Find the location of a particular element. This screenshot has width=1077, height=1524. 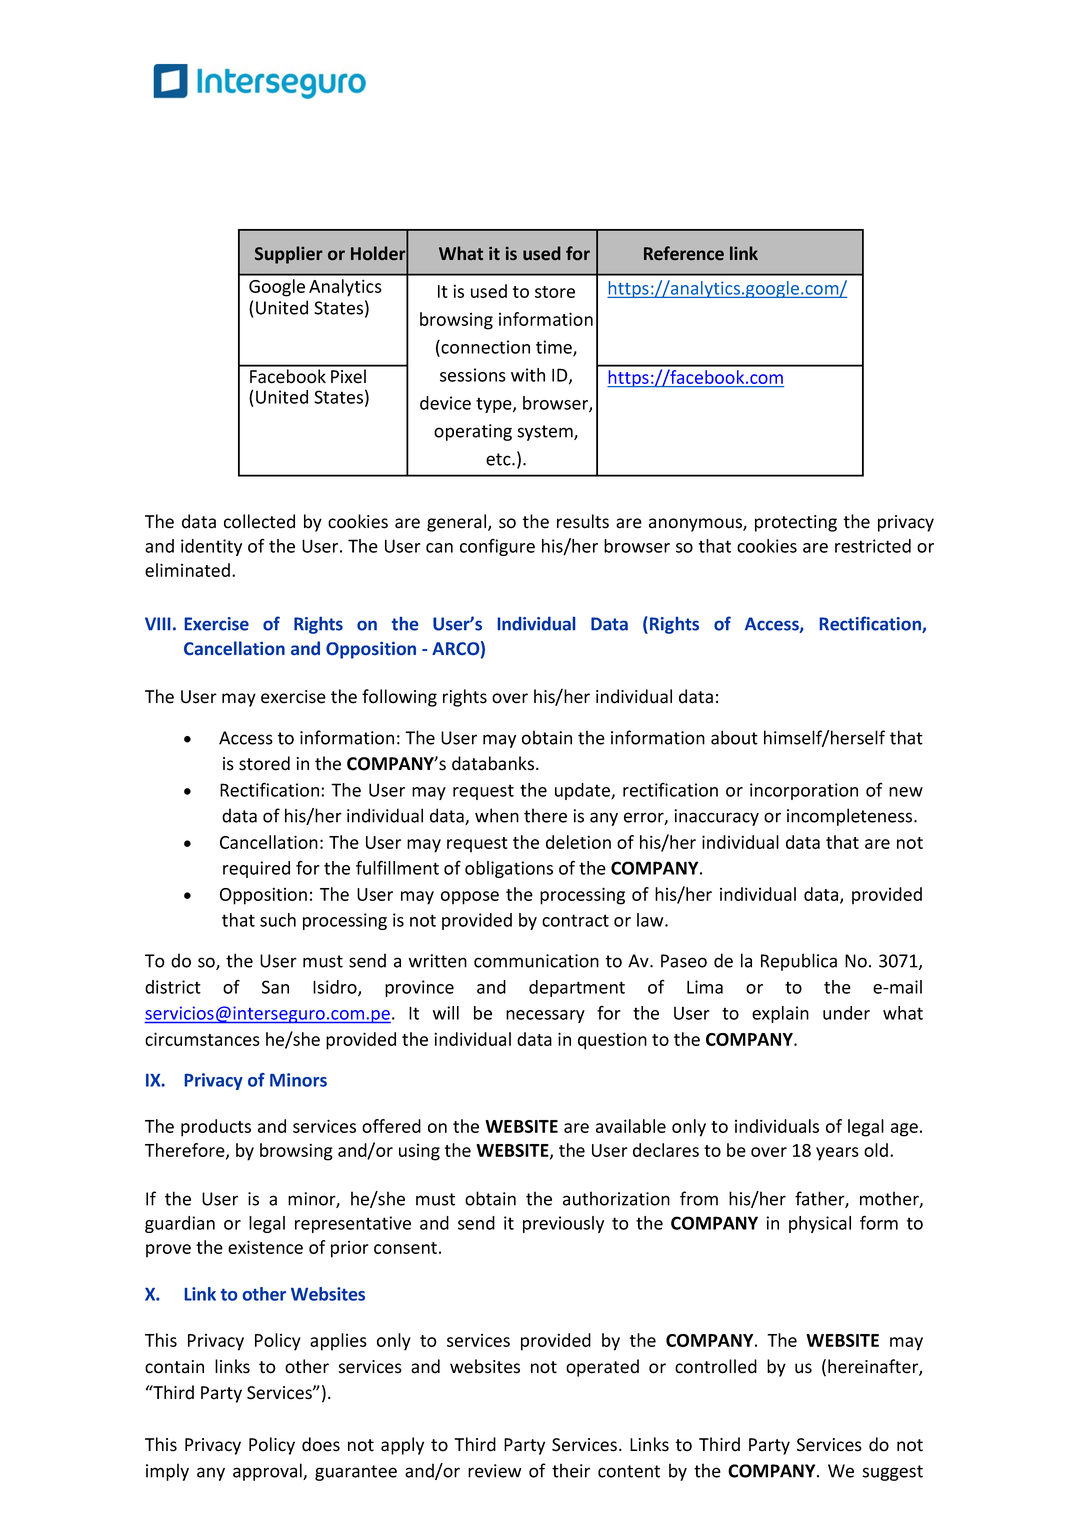

Supplier is located at coordinates (289, 255).
